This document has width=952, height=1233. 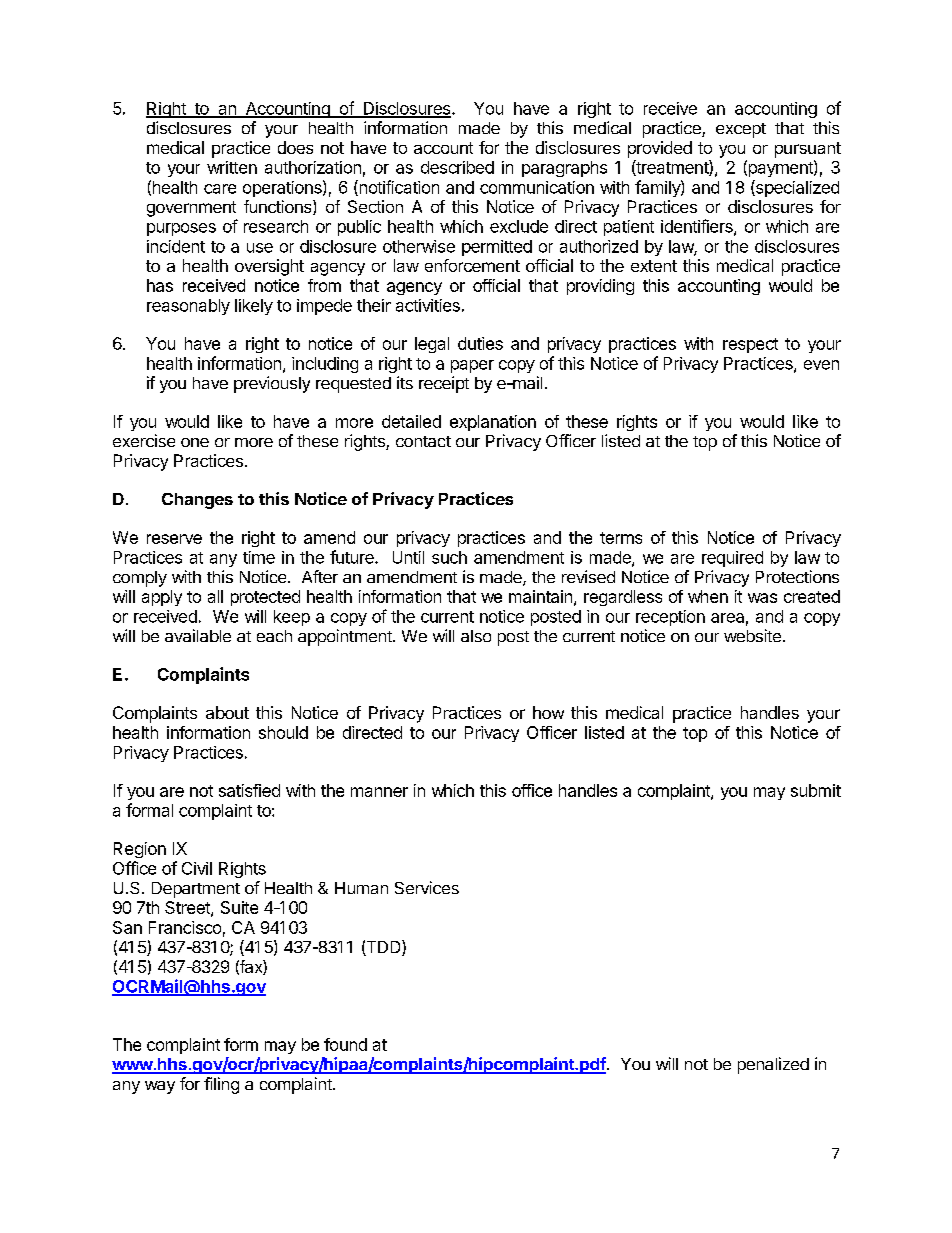 I want to click on also, so click(x=476, y=636).
